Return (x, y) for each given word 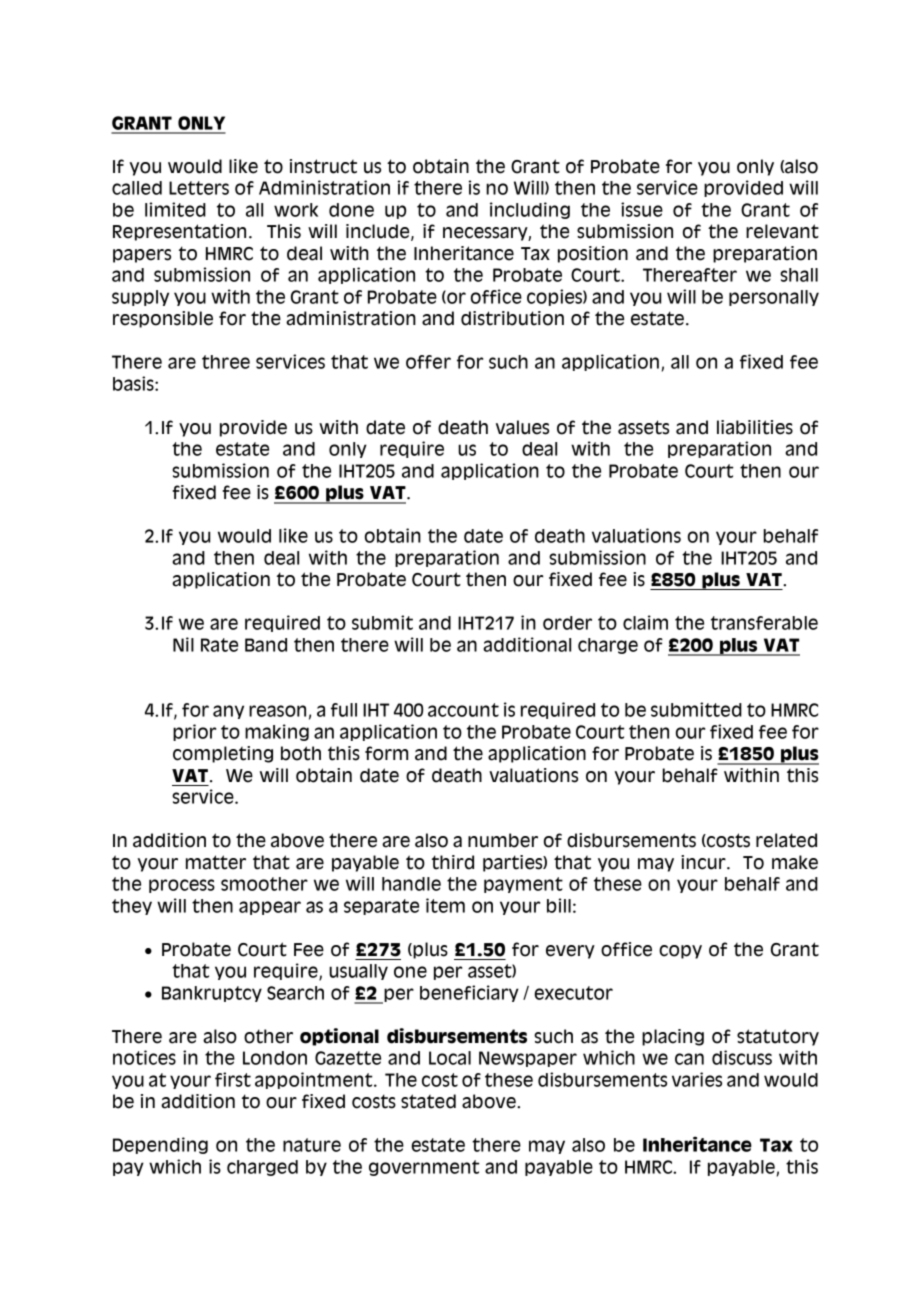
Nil (183, 644)
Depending (160, 1145)
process (182, 886)
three (226, 362)
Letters (199, 188)
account (463, 710)
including (530, 210)
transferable (764, 623)
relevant (782, 231)
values (522, 427)
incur (704, 862)
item (445, 905)
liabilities (755, 427)
